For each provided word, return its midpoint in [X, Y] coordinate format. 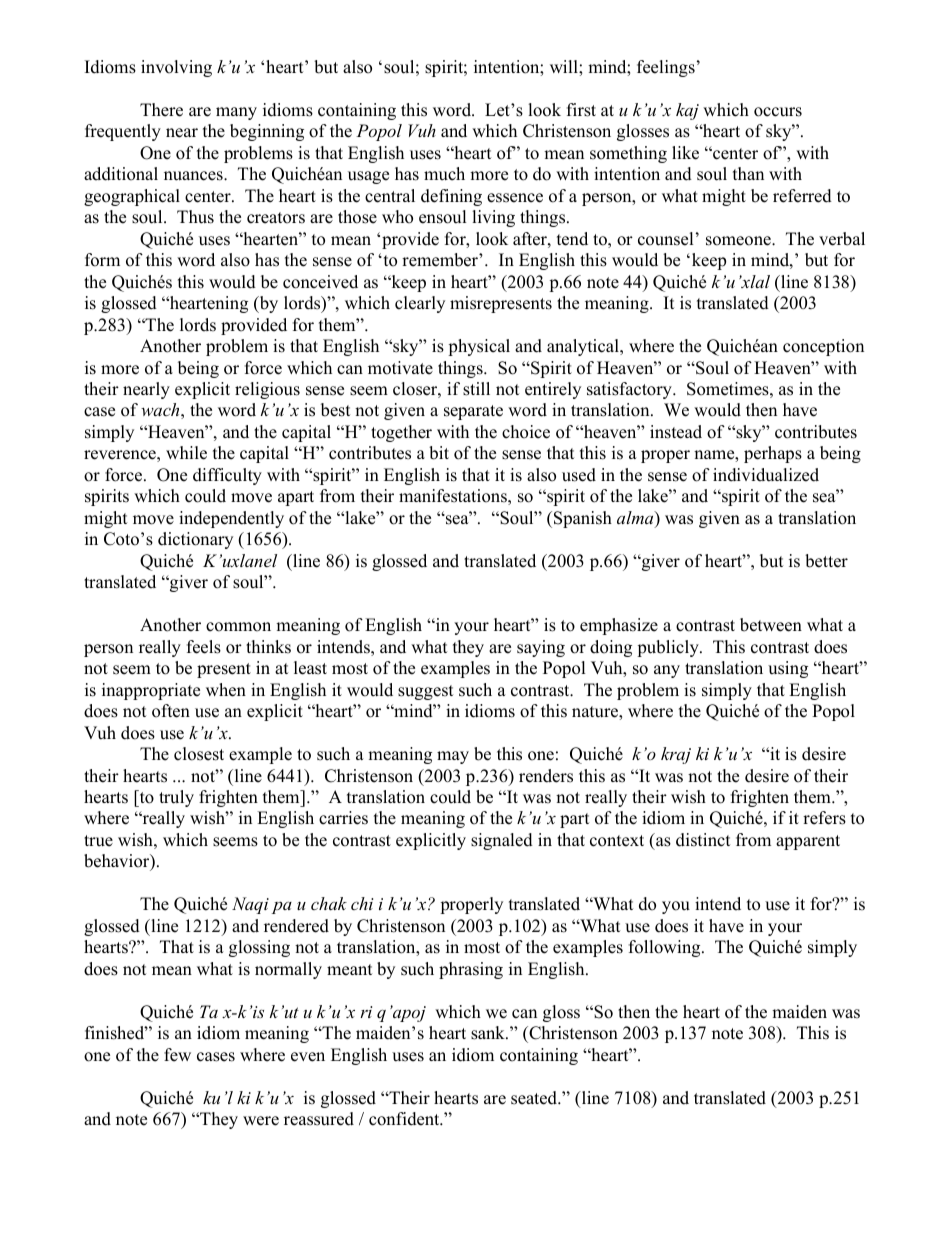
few [177, 1055]
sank [489, 1033]
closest [199, 754]
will [565, 66]
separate [473, 412]
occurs [778, 112]
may [453, 757]
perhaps [773, 454]
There [161, 110]
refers [824, 818]
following [666, 948]
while [186, 453]
